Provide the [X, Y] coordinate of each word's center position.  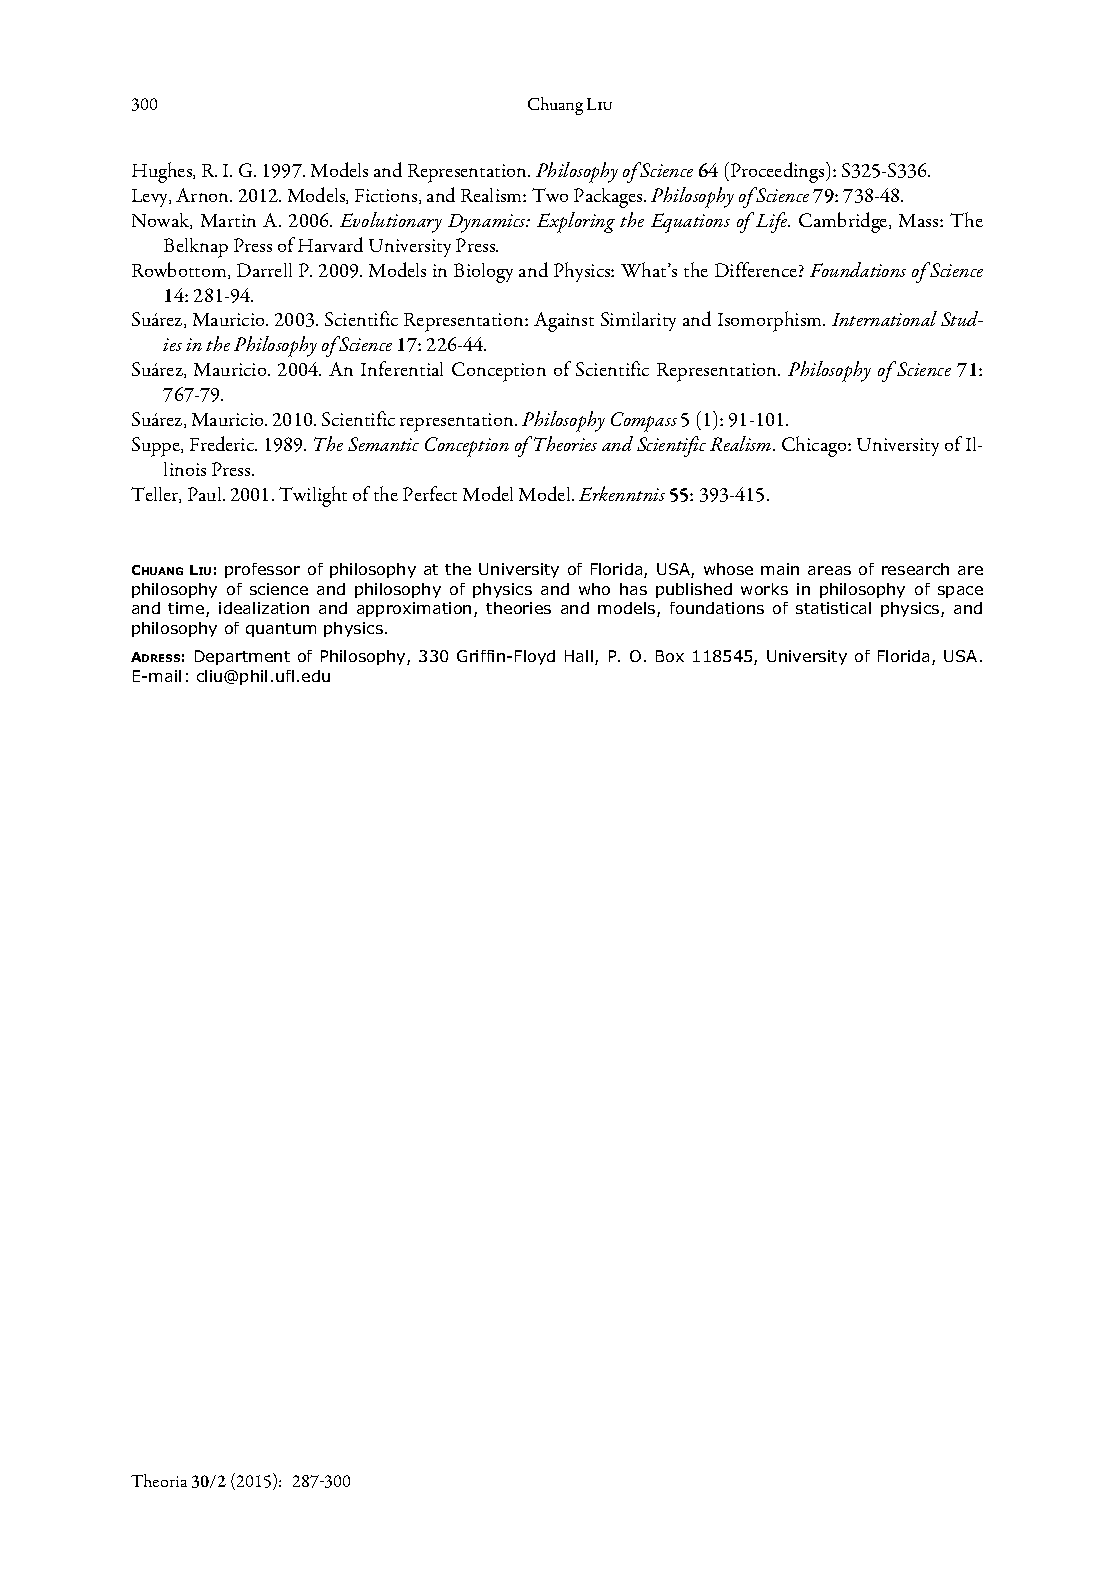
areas [829, 570]
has [633, 589]
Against [564, 322]
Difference [757, 269]
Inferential [402, 368]
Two [550, 195]
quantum [281, 630]
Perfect [430, 493]
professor [262, 570]
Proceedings [777, 172]
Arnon [204, 195]
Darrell [264, 270]
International [884, 318]
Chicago [815, 446]
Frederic [223, 443]
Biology [483, 273]
